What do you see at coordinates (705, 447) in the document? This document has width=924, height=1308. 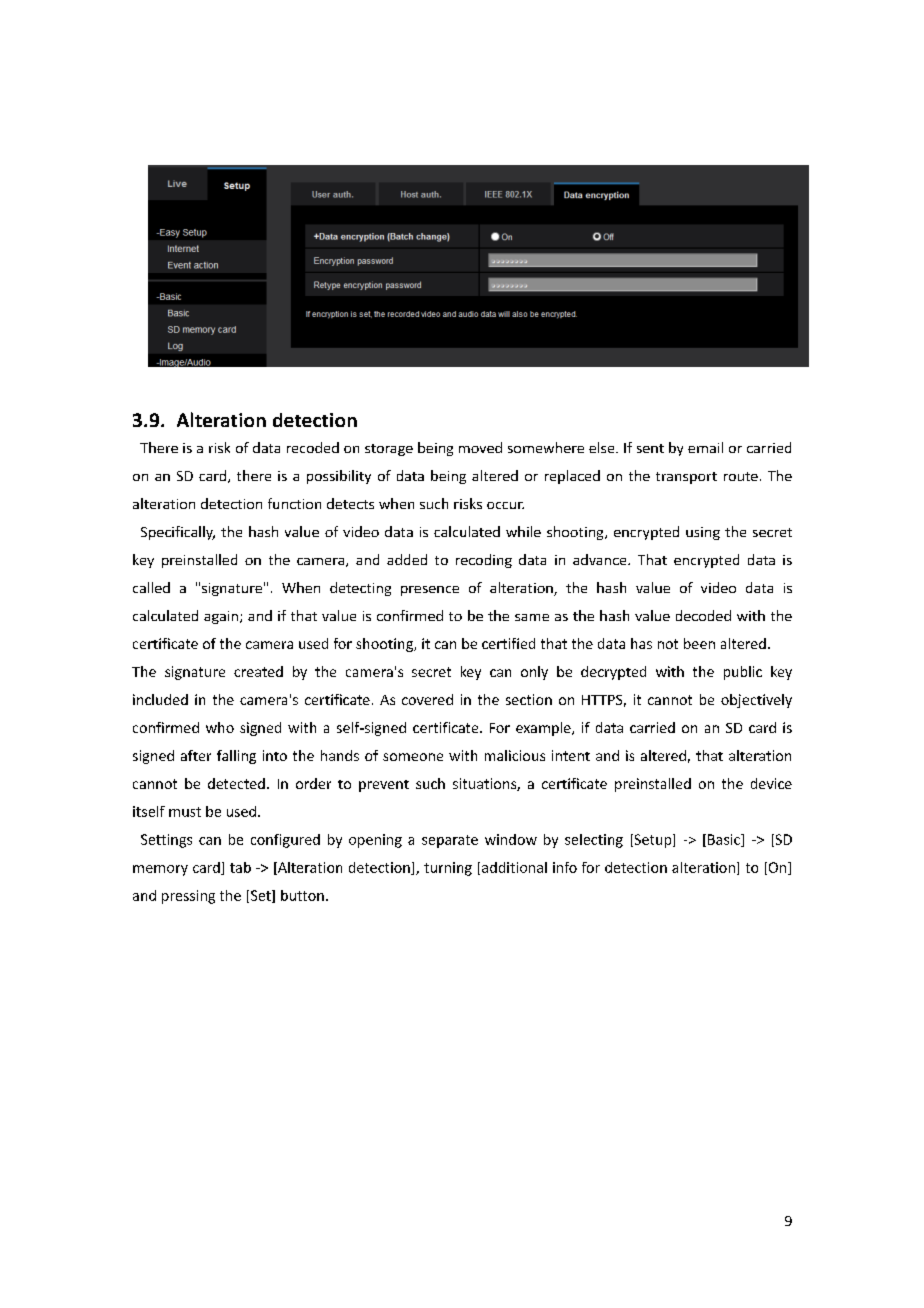 I see `email` at bounding box center [705, 447].
